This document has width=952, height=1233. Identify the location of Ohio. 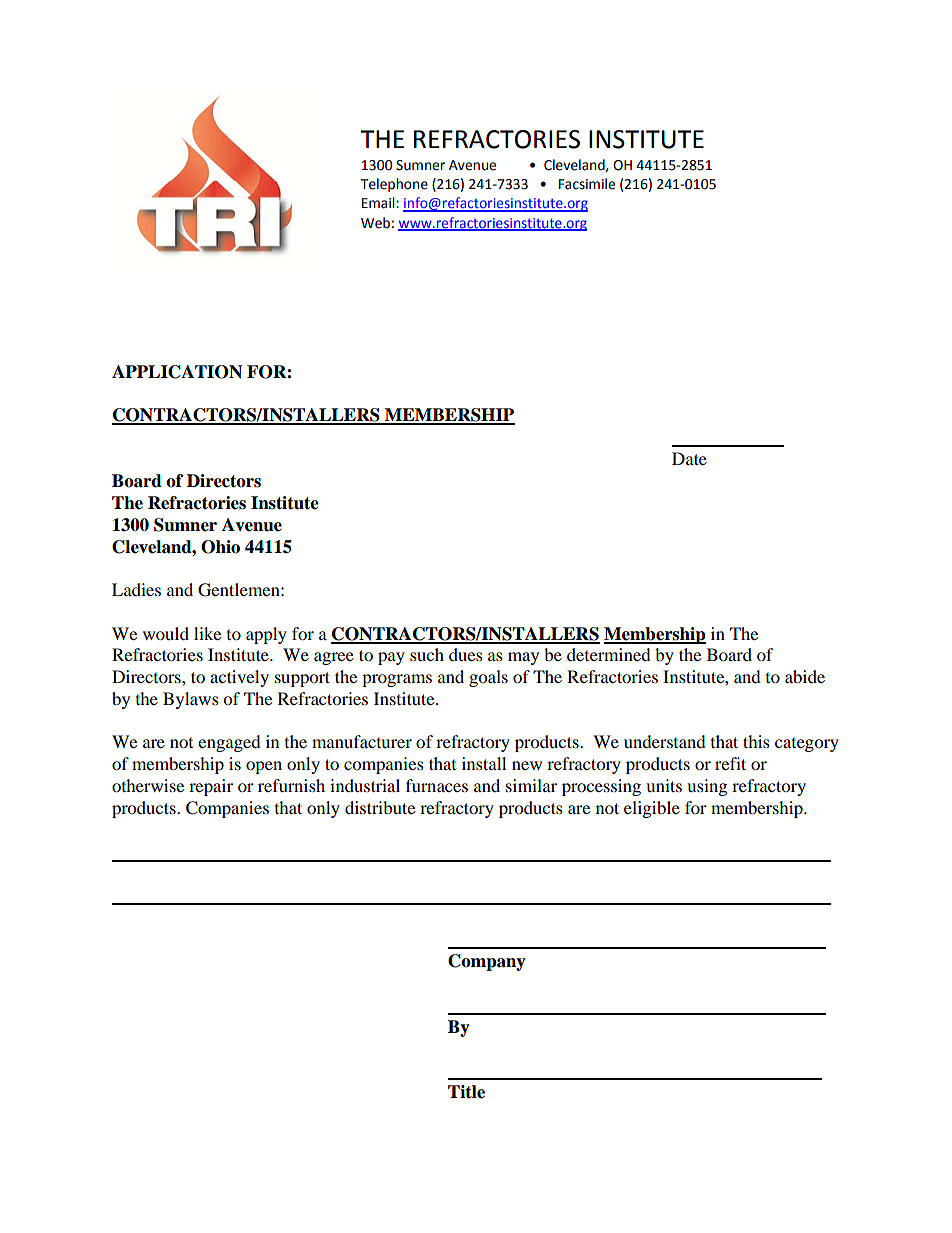
(220, 547).
